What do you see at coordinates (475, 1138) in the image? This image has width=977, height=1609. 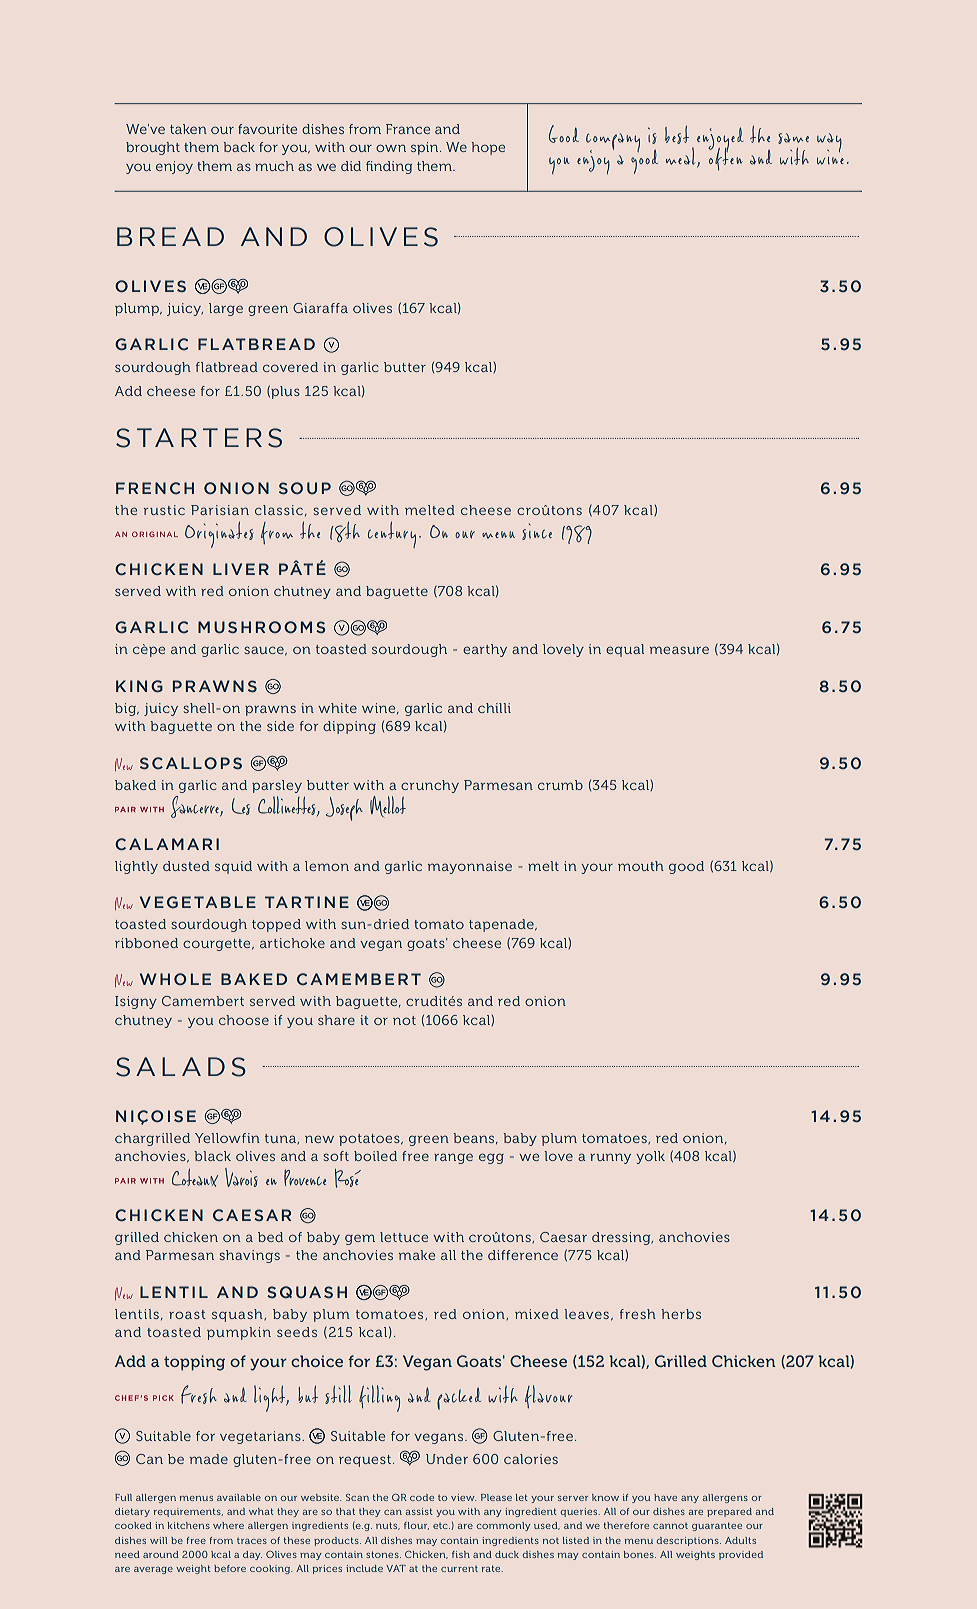 I see `beans` at bounding box center [475, 1138].
